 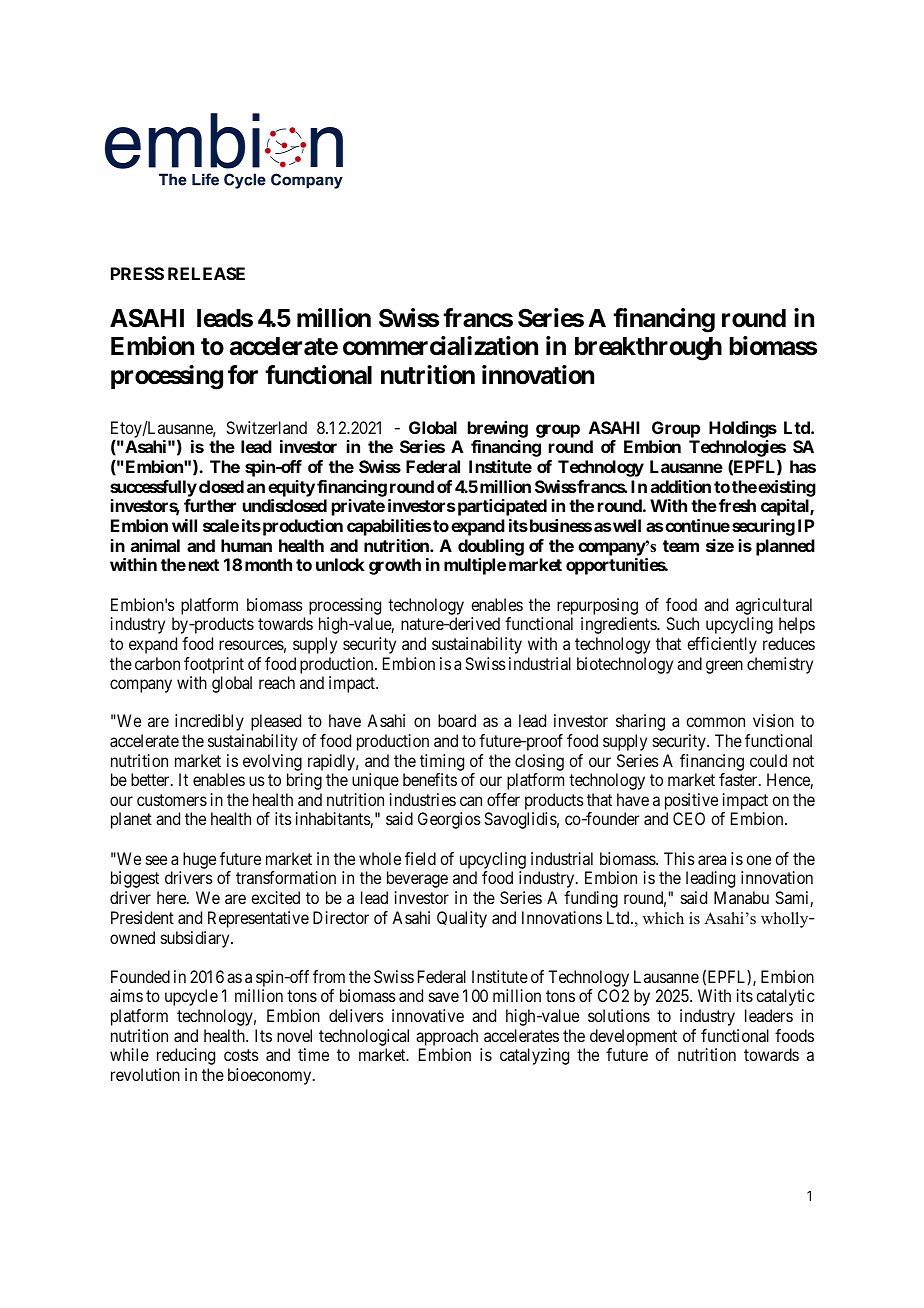 What do you see at coordinates (440, 346) in the screenshot?
I see `commercialization` at bounding box center [440, 346].
